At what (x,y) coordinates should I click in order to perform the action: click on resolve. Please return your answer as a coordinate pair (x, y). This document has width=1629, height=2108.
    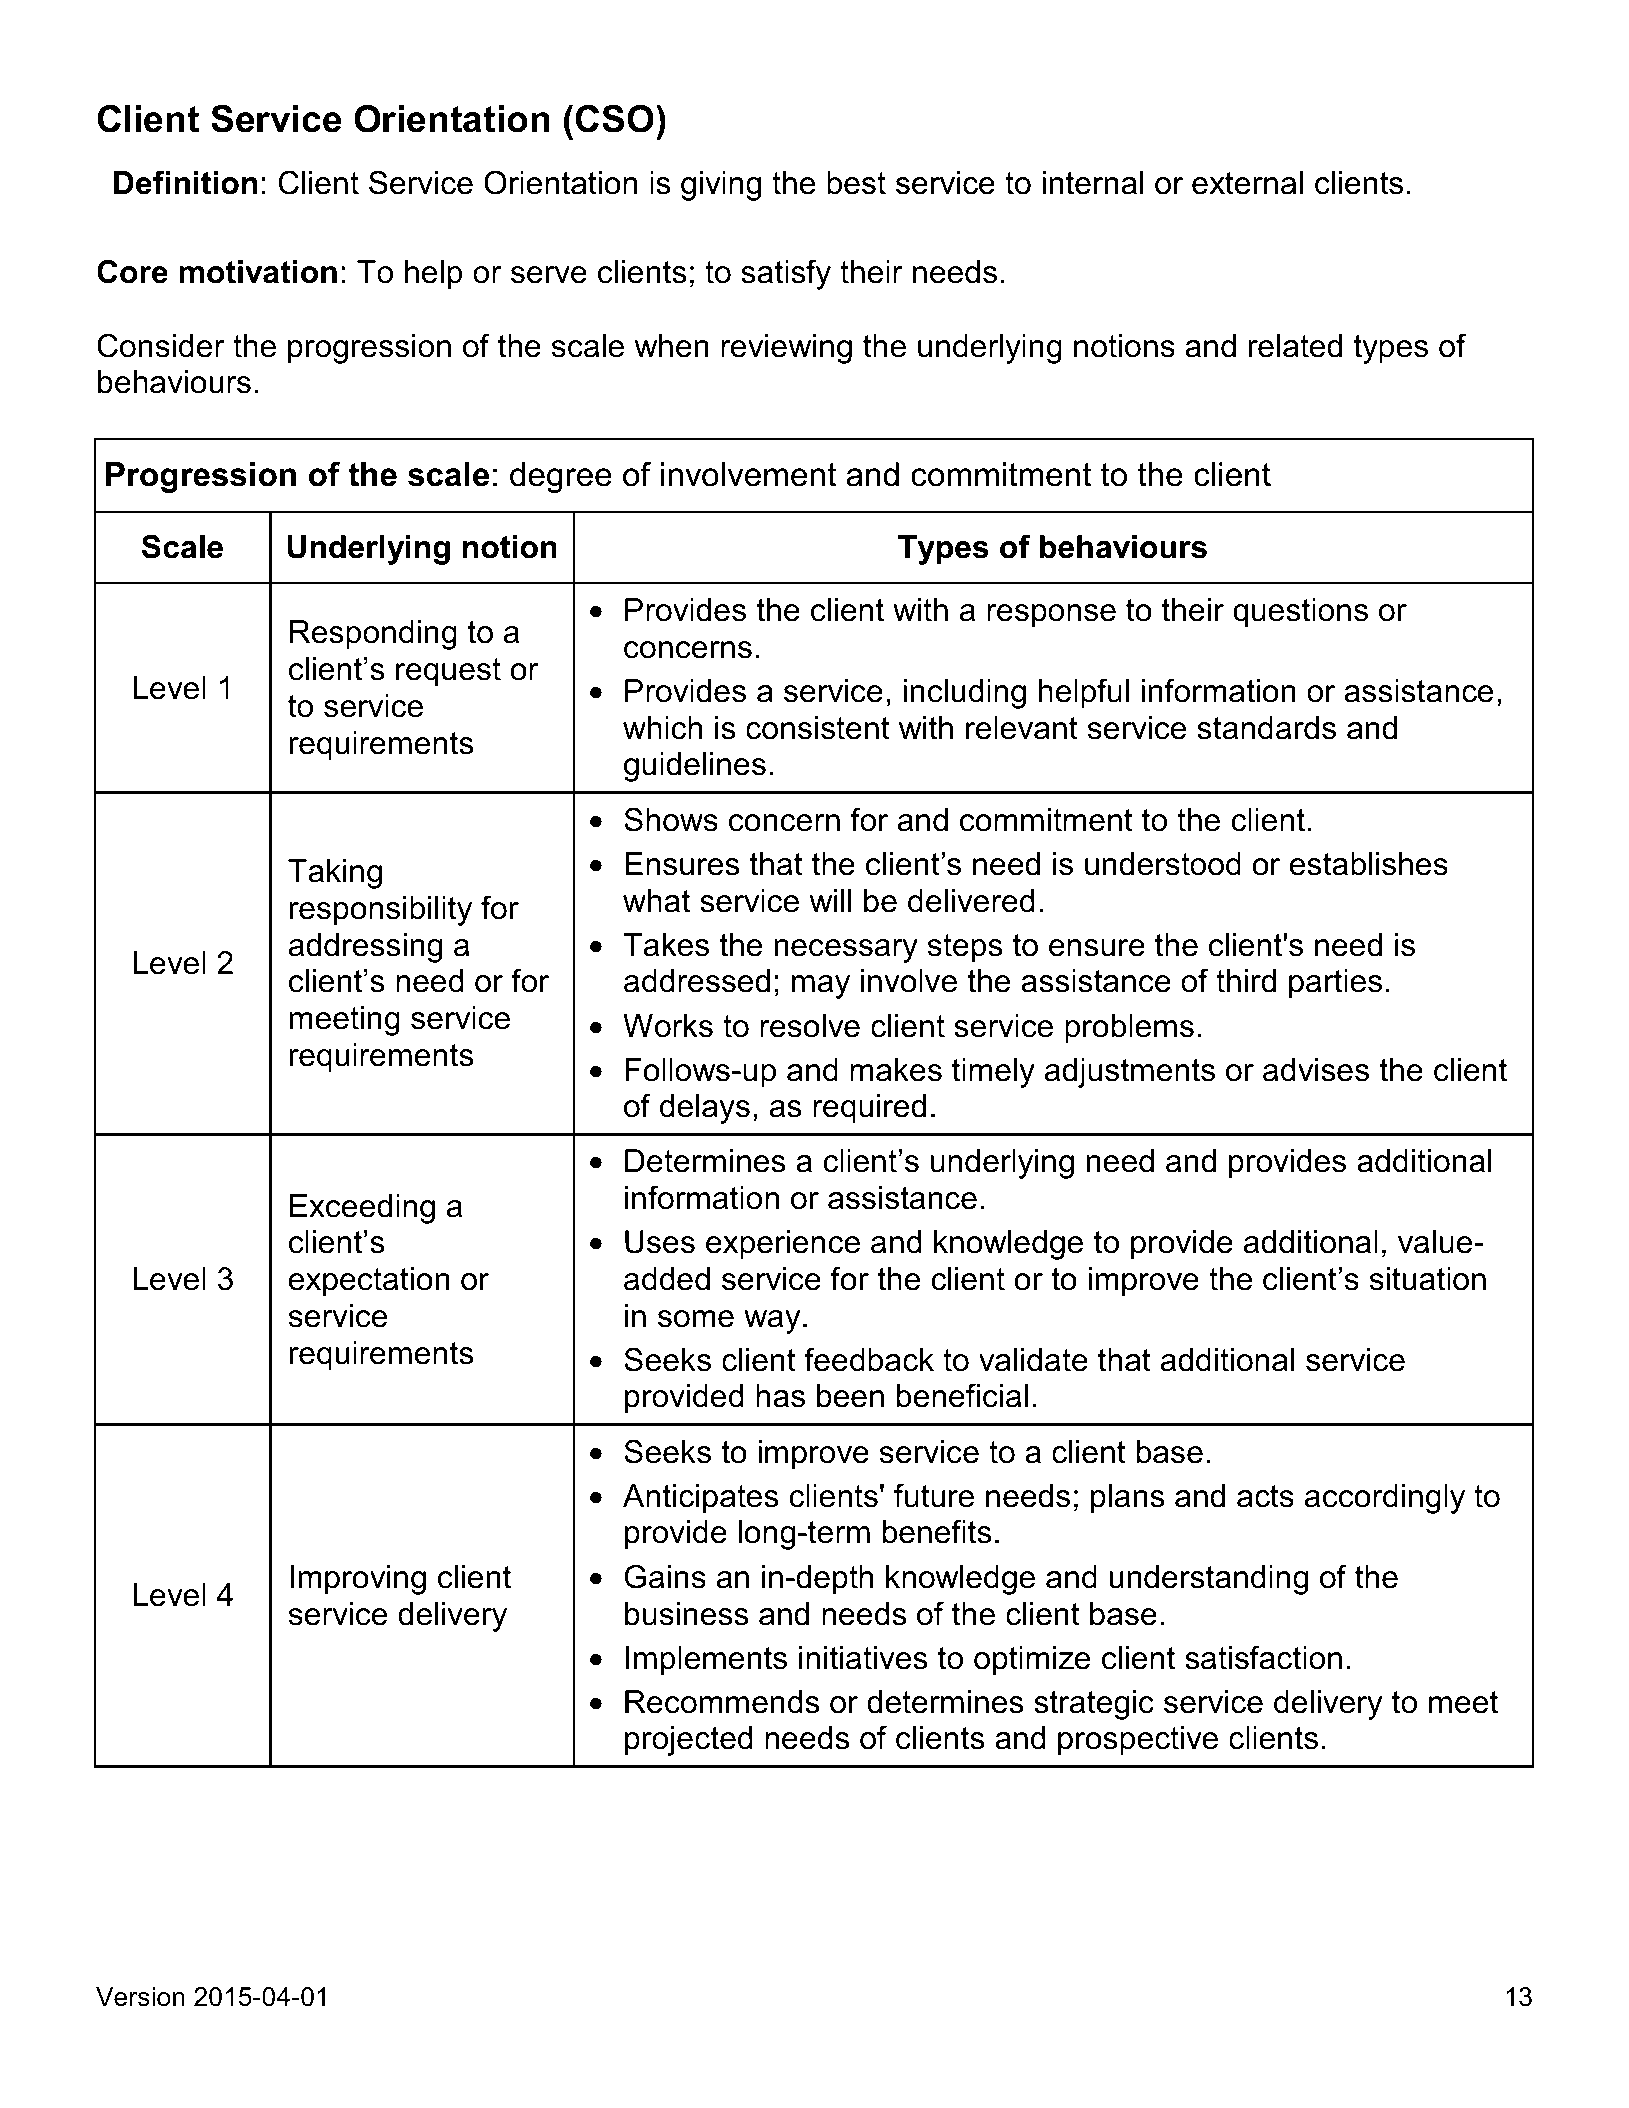
    Looking at the image, I should click on (810, 1026).
